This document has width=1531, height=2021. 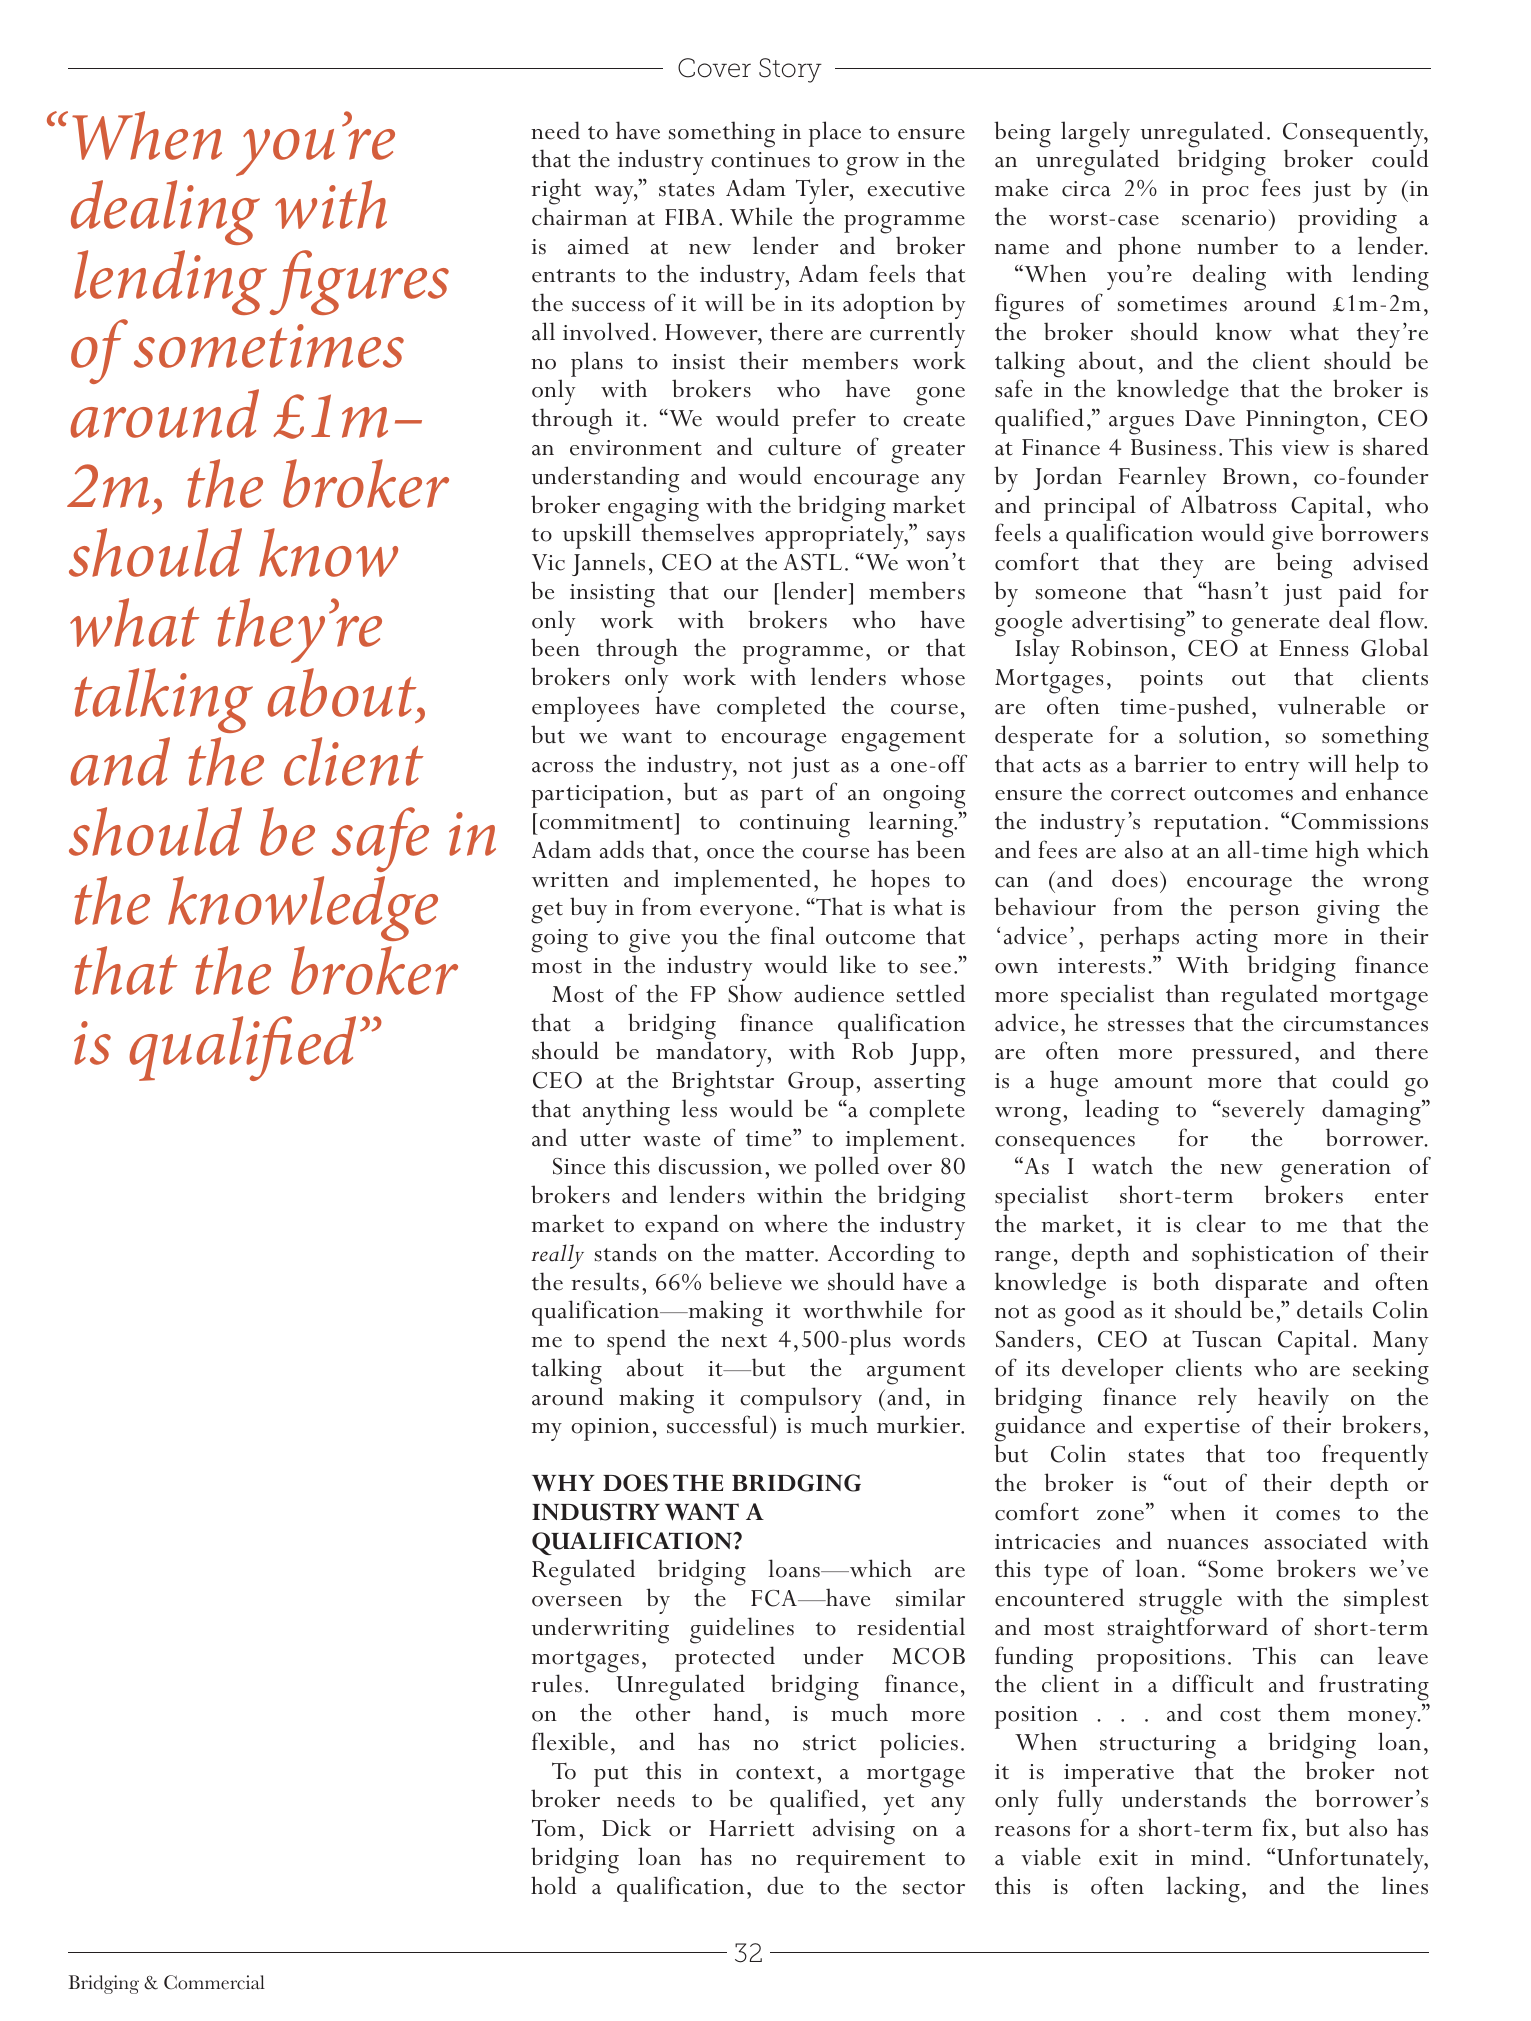 I want to click on place, so click(x=835, y=134).
